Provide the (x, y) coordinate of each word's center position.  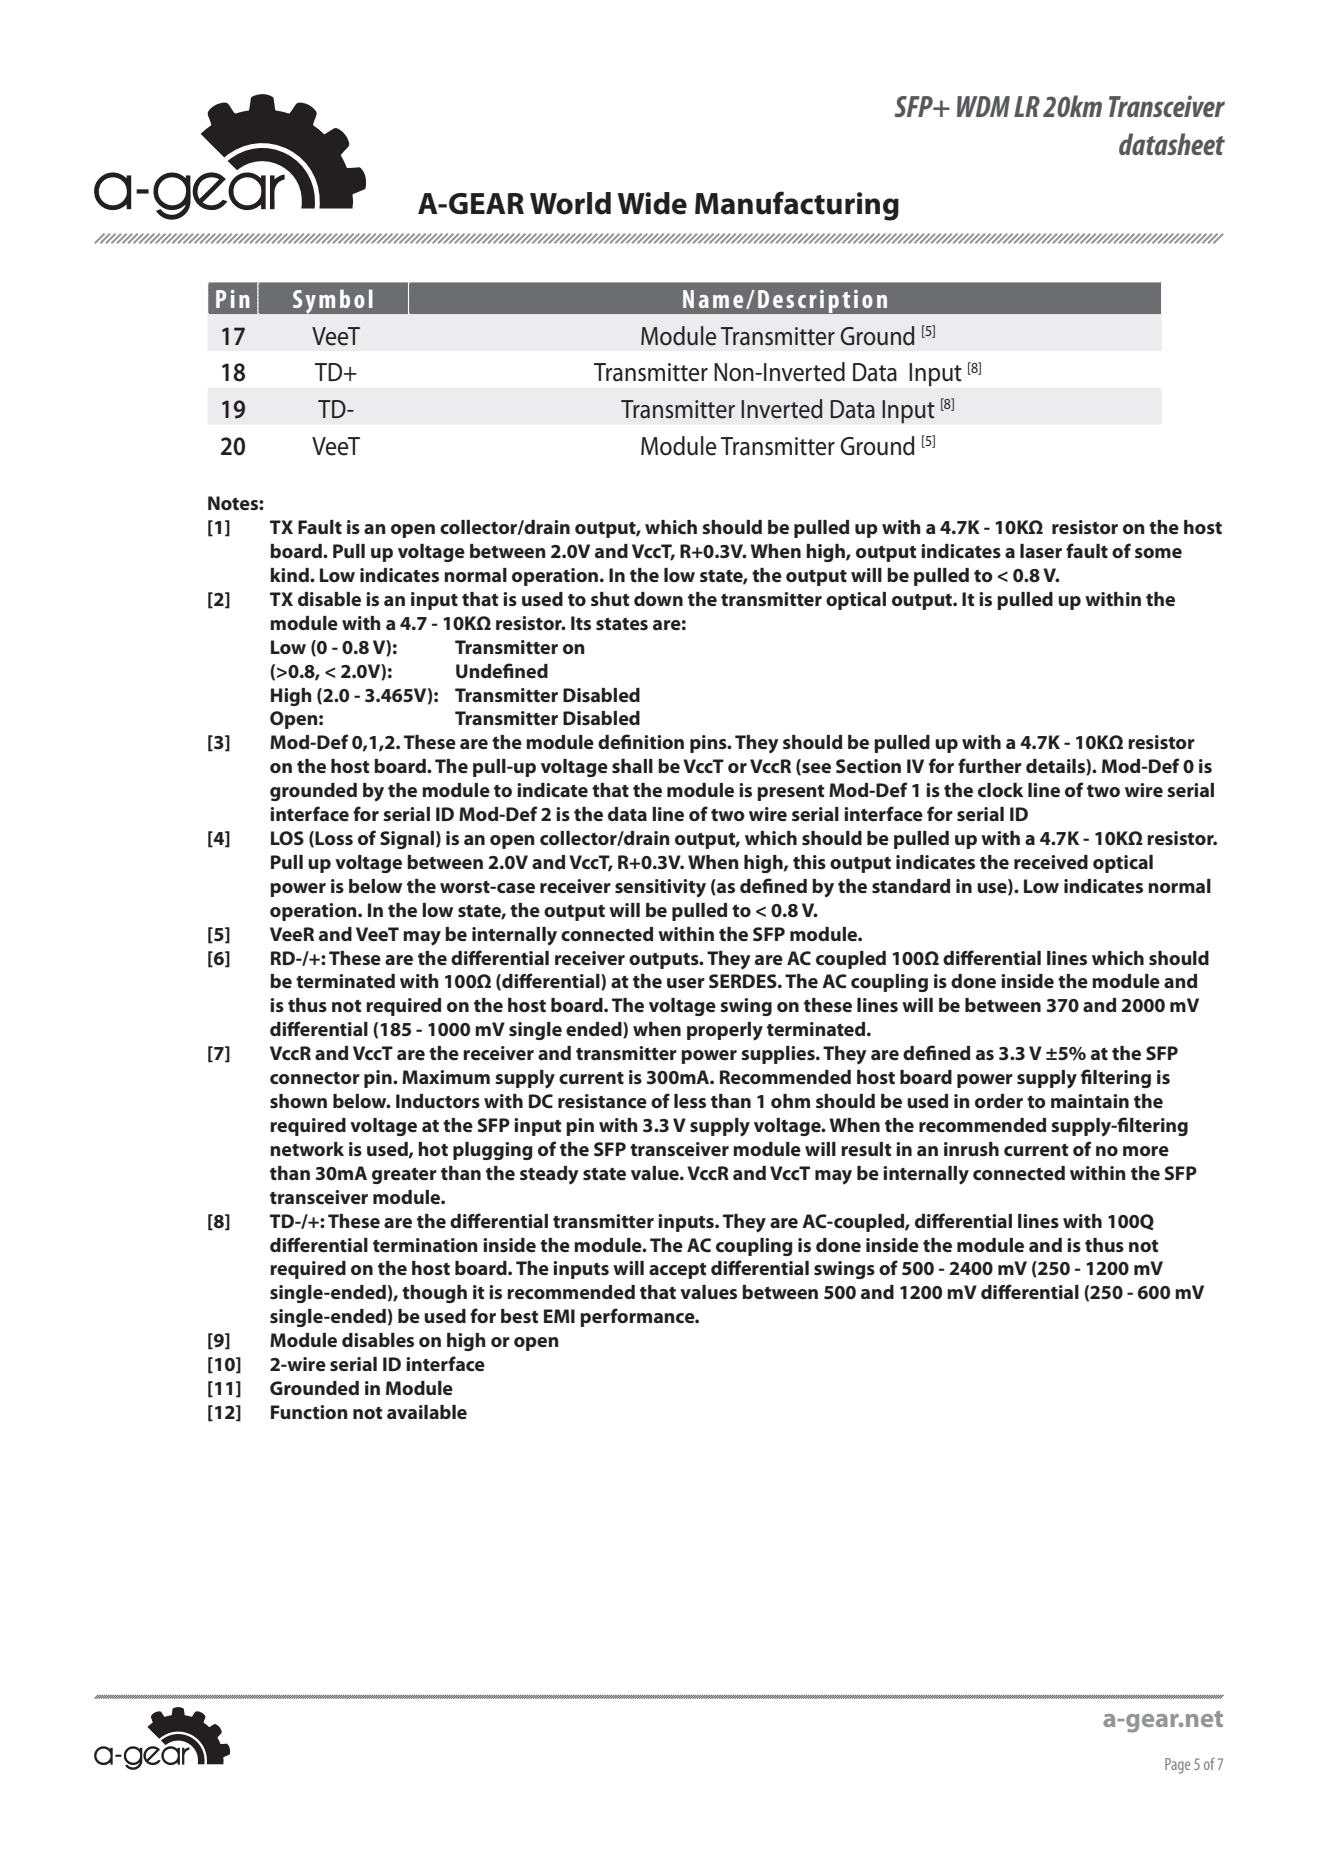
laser (1041, 551)
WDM (983, 106)
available (427, 1412)
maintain (1090, 1101)
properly (725, 1031)
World (570, 203)
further (990, 765)
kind (290, 575)
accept (678, 1271)
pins (709, 744)
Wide (652, 203)
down (658, 599)
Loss (334, 838)
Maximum (446, 1077)
